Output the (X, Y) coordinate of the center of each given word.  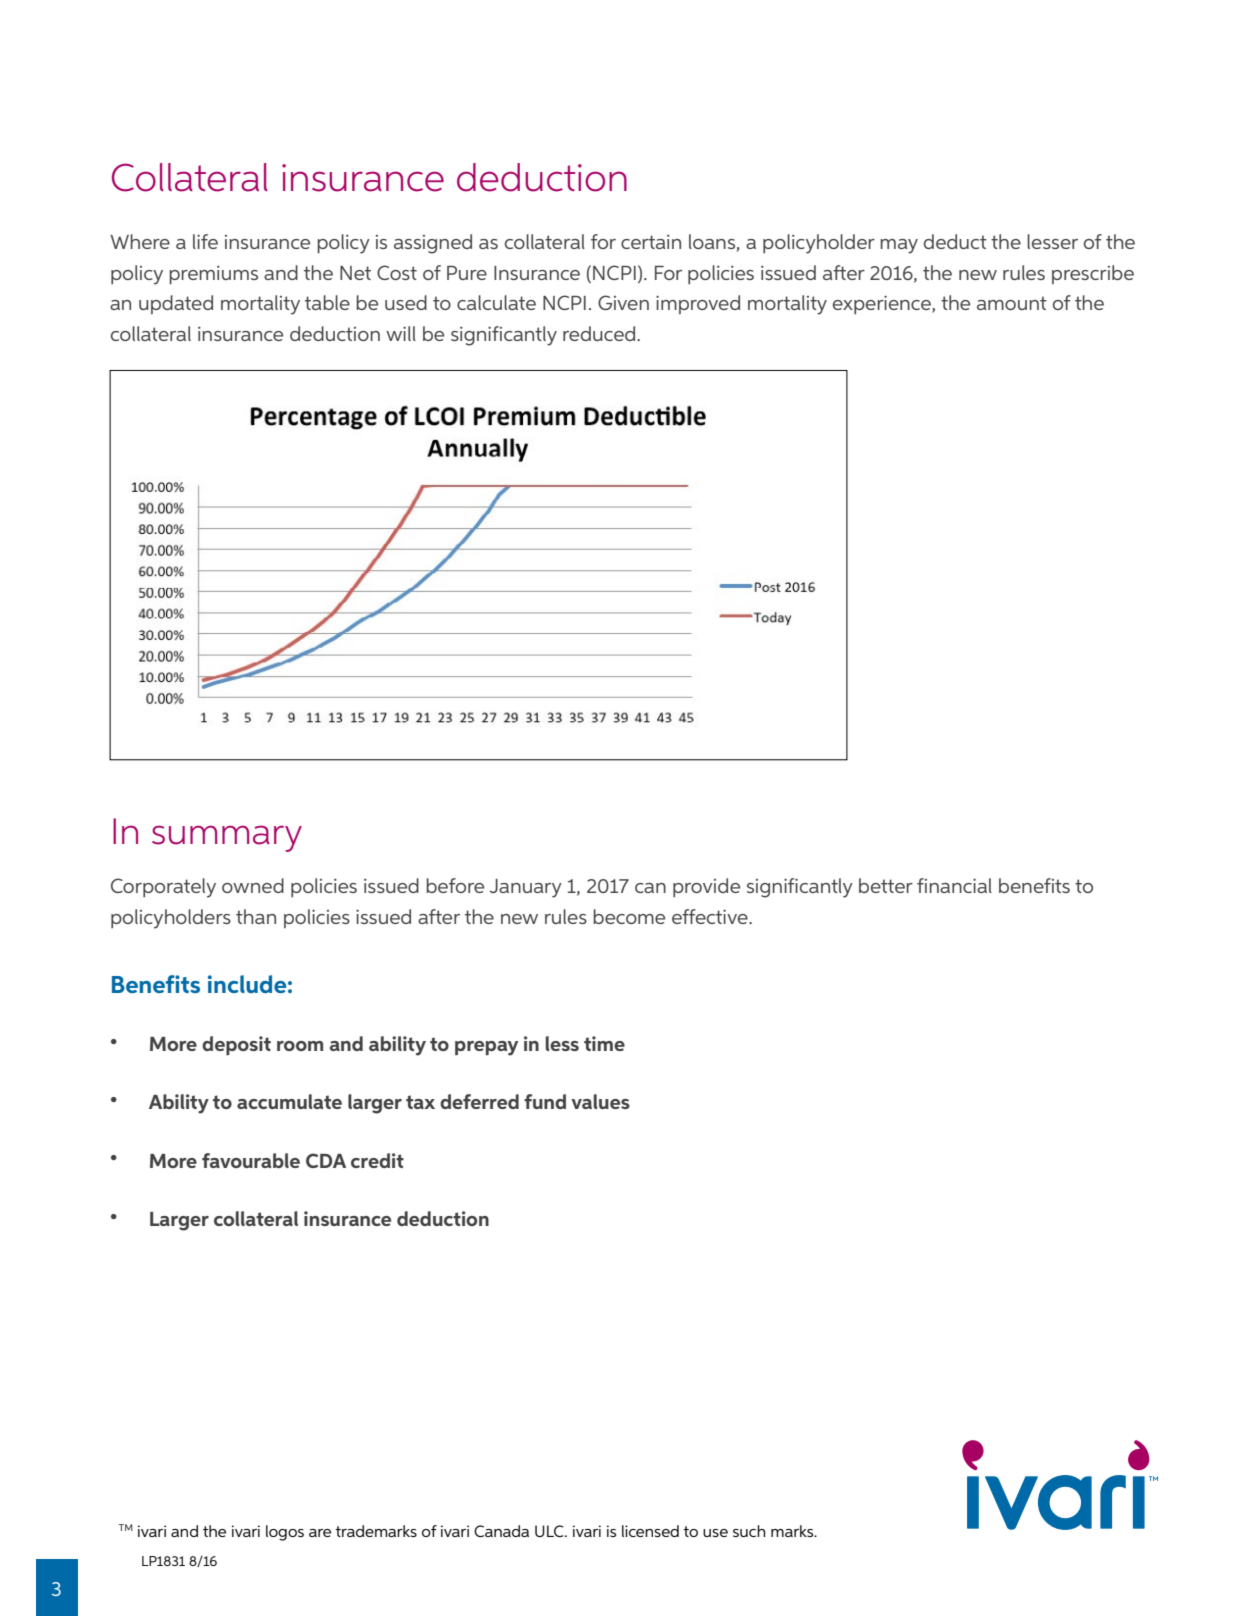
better (886, 885)
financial (954, 885)
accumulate (289, 1101)
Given (623, 302)
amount (1012, 303)
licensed (650, 1531)
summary (227, 838)
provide (706, 887)
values (600, 1101)
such (749, 1531)
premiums (213, 275)
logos (285, 1533)
